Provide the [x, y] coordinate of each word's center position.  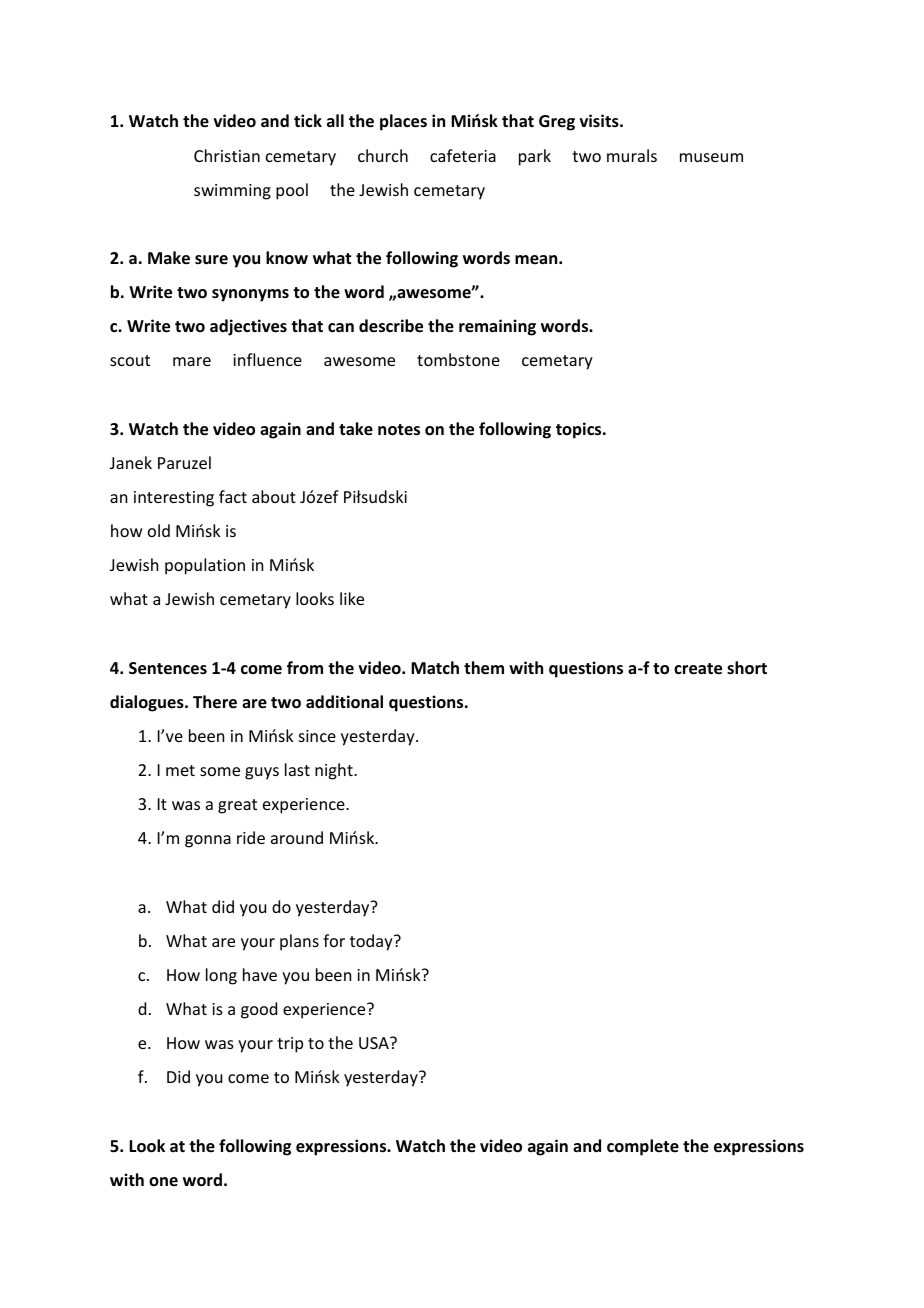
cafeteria [463, 155]
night [335, 771]
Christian [227, 155]
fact [233, 496]
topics [580, 430]
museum [711, 157]
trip [290, 1045]
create [698, 669]
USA [375, 1043]
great [237, 806]
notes [399, 430]
